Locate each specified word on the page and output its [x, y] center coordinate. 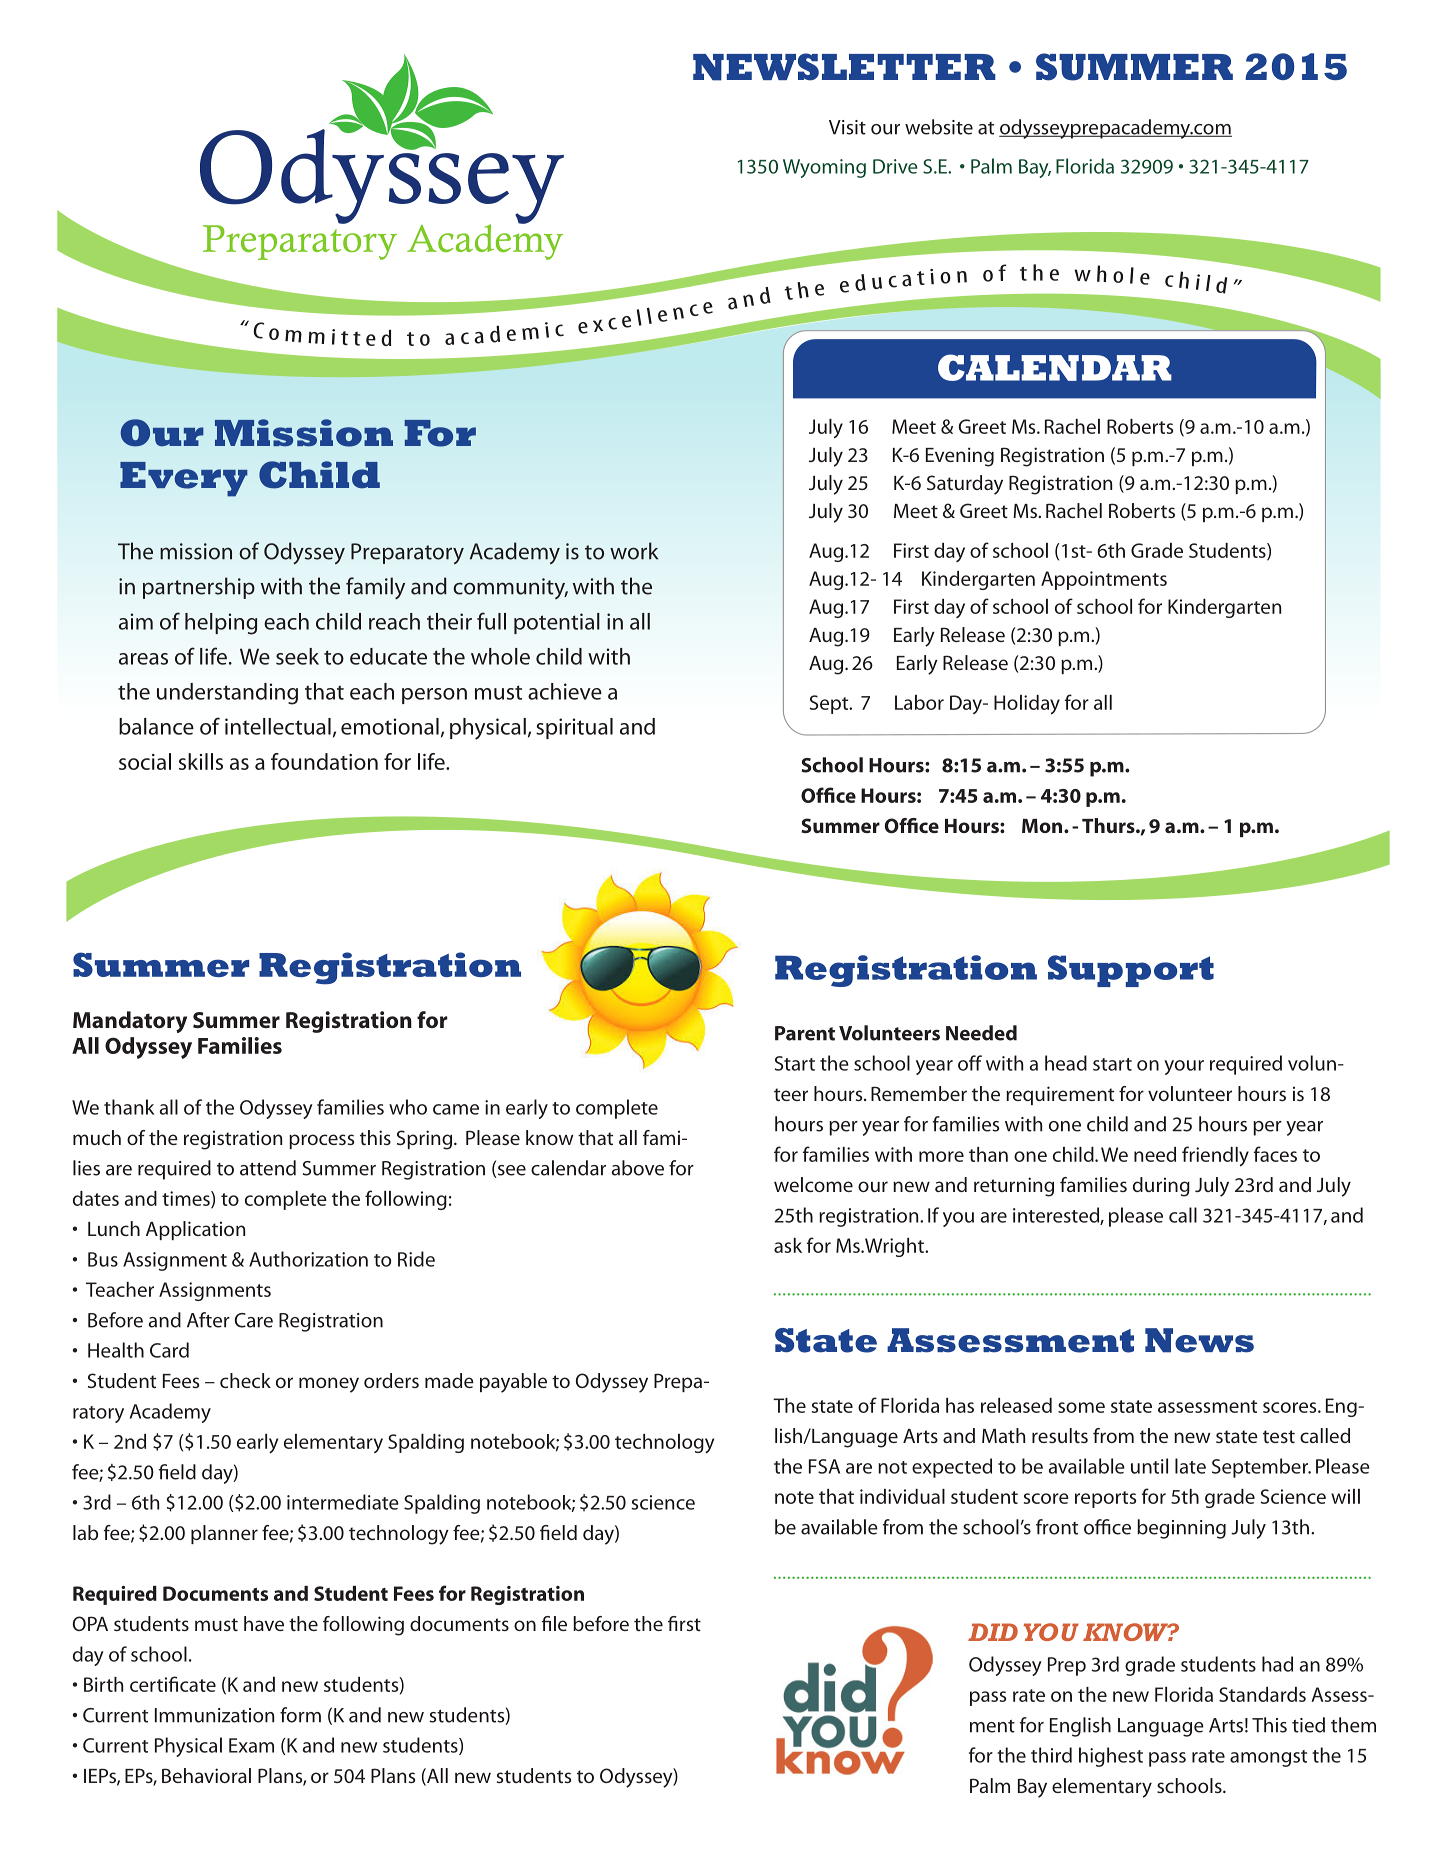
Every [184, 479]
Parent [805, 1033]
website [939, 127]
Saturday [965, 485]
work [634, 551]
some [1081, 1407]
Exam [251, 1745]
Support [1131, 971]
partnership [199, 588]
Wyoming [824, 168]
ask [788, 1245]
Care [253, 1320]
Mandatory [130, 1022]
